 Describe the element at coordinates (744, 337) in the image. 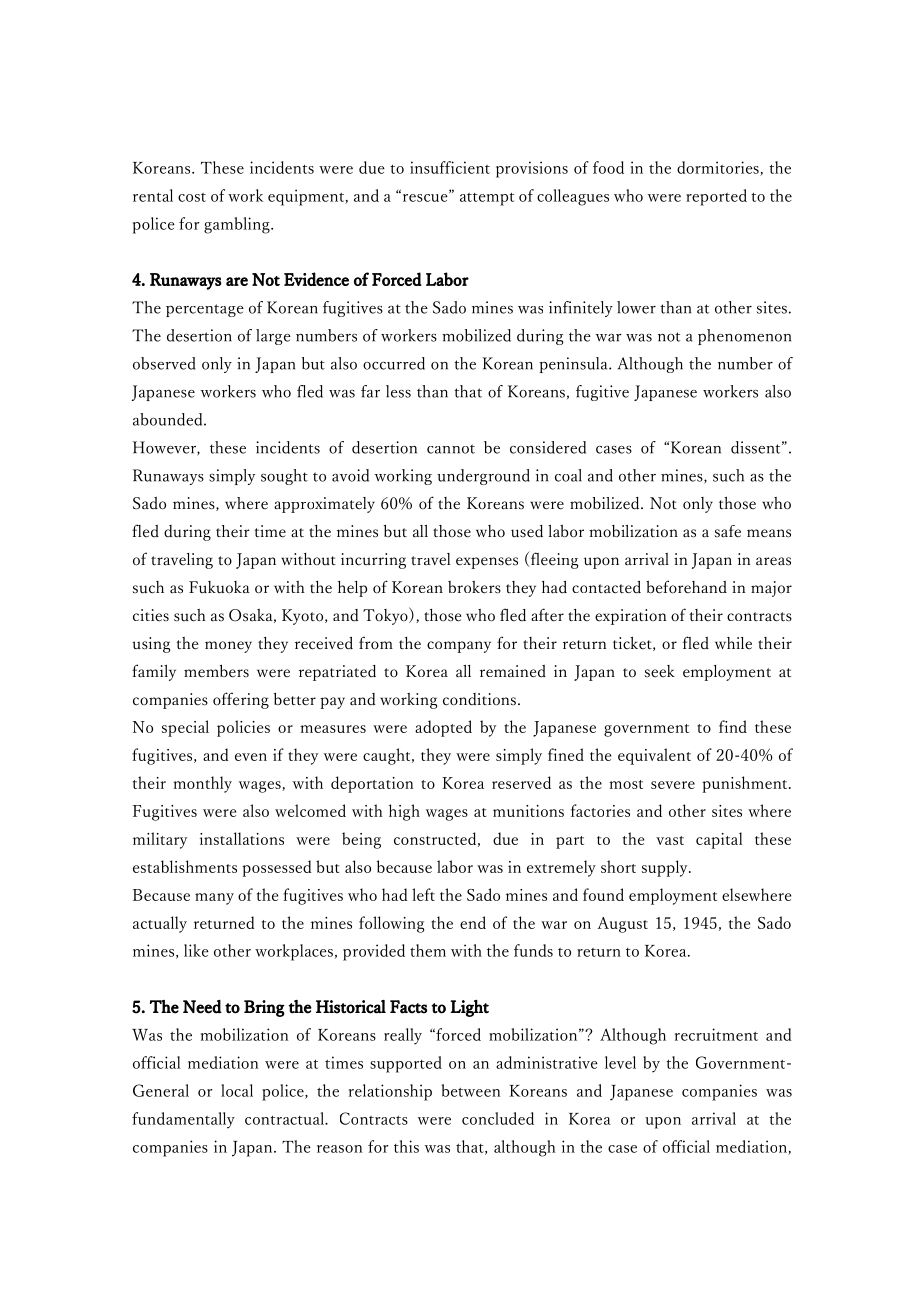

I see `phenomenon` at that location.
